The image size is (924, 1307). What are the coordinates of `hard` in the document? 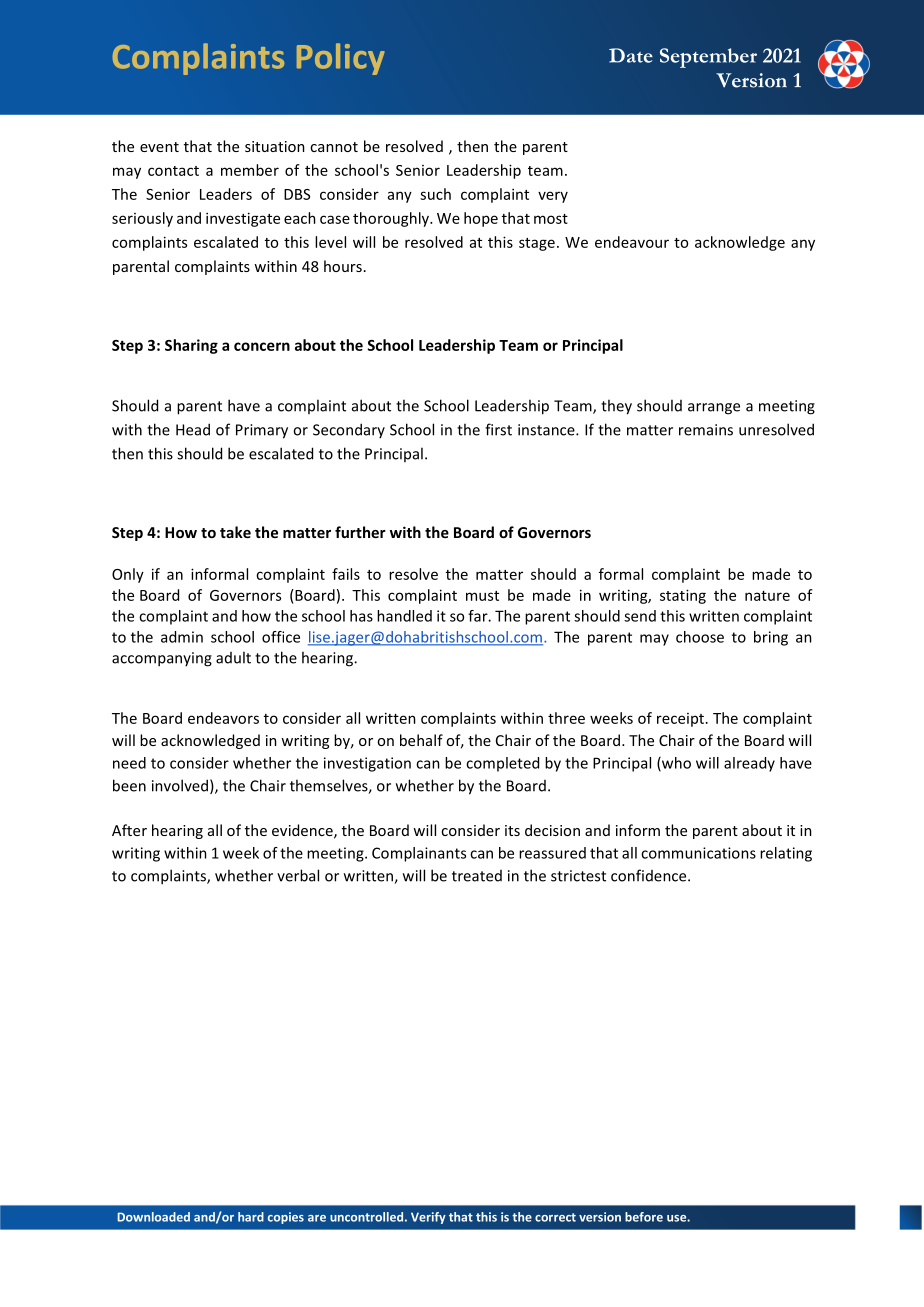 It's located at (251, 1217).
